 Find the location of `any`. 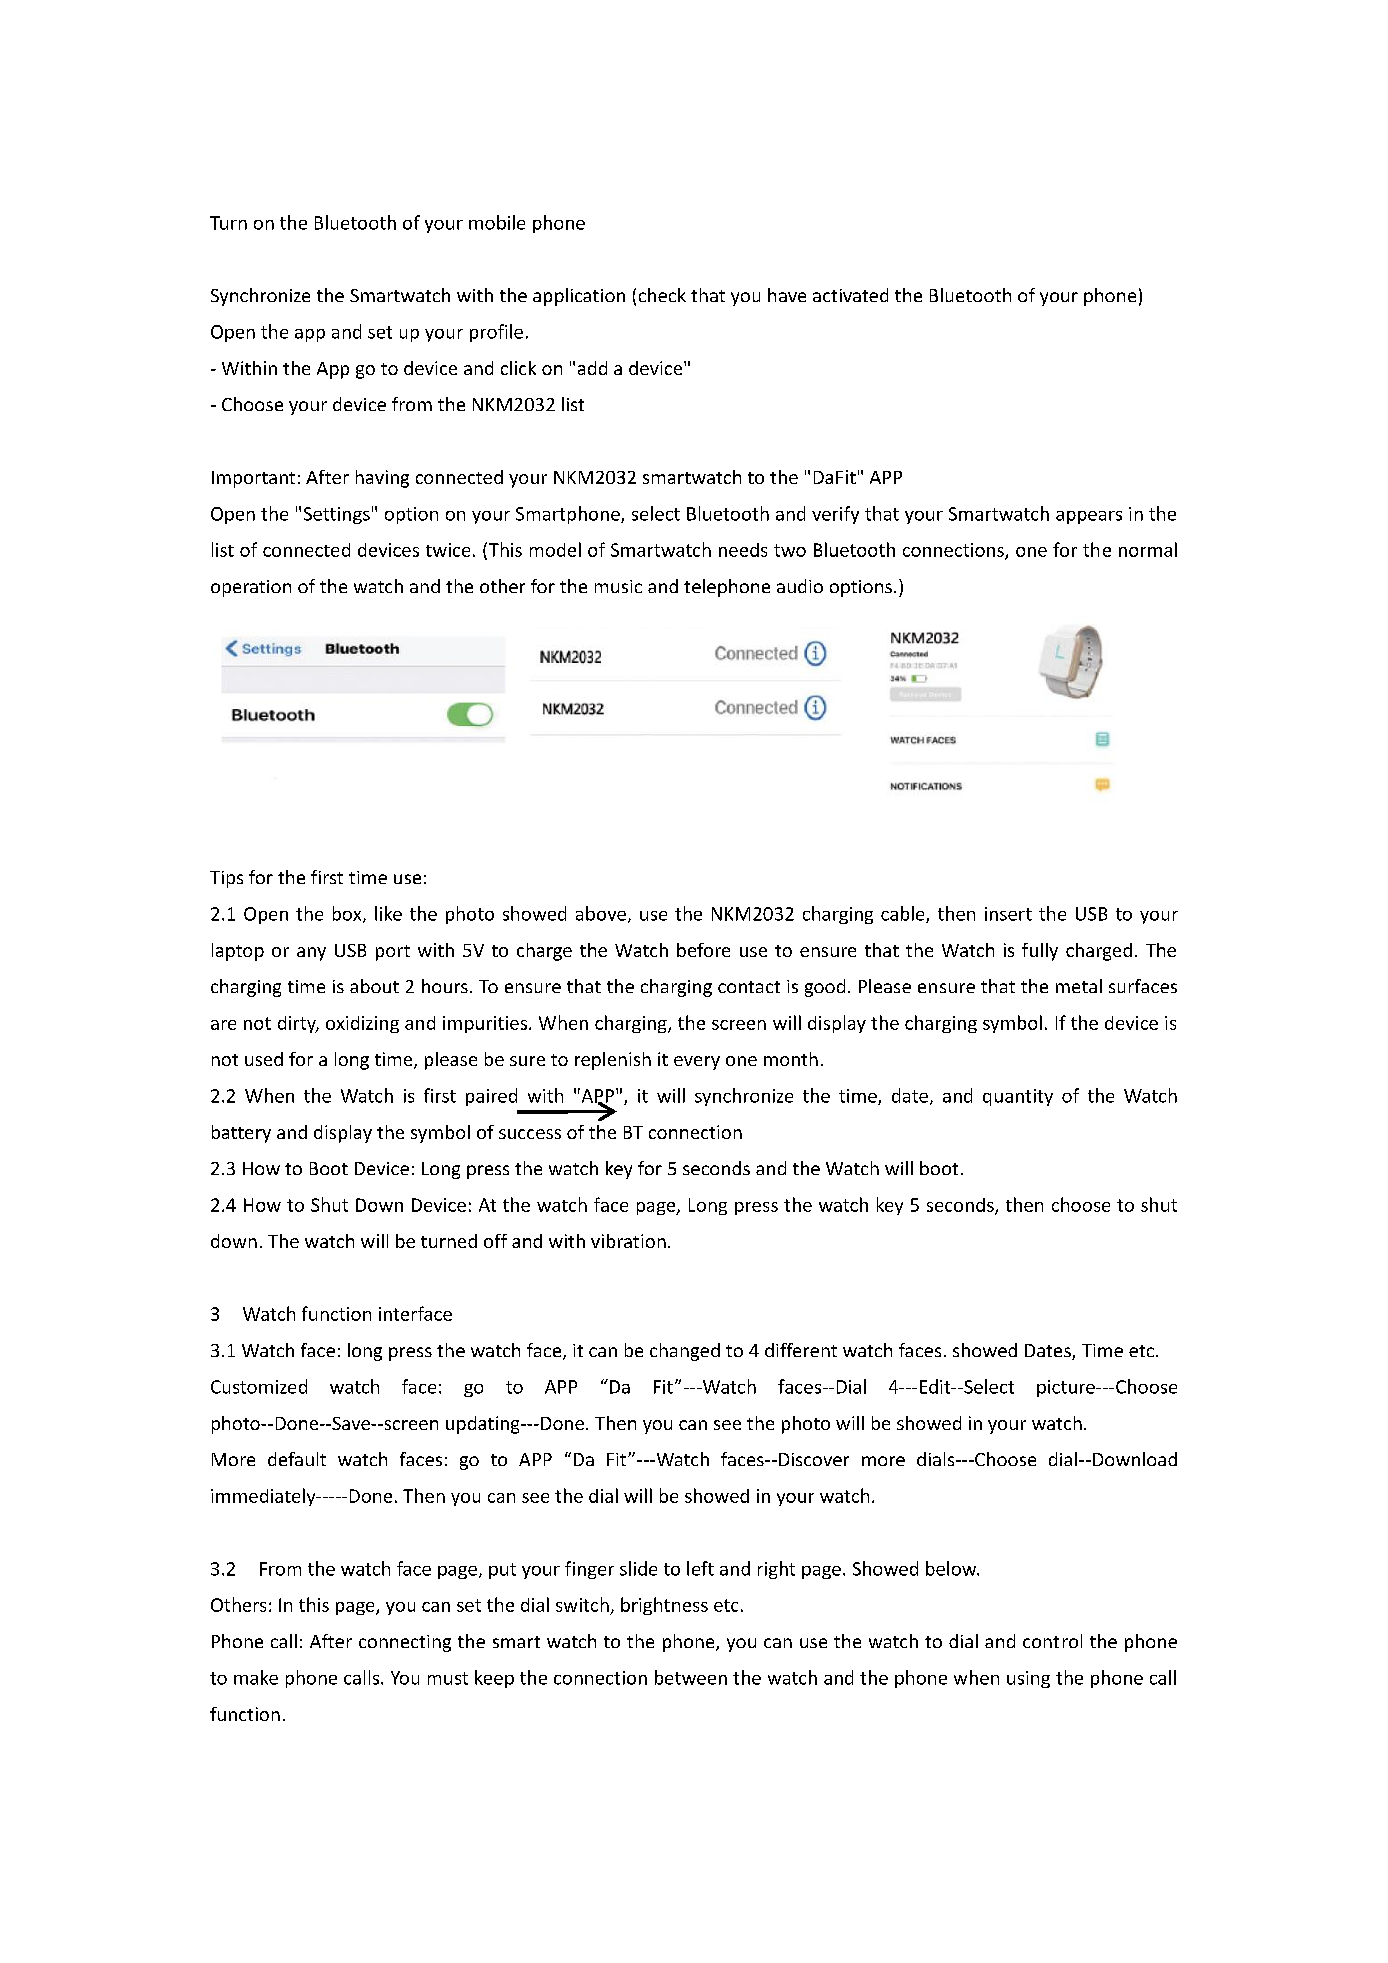

any is located at coordinates (311, 954).
